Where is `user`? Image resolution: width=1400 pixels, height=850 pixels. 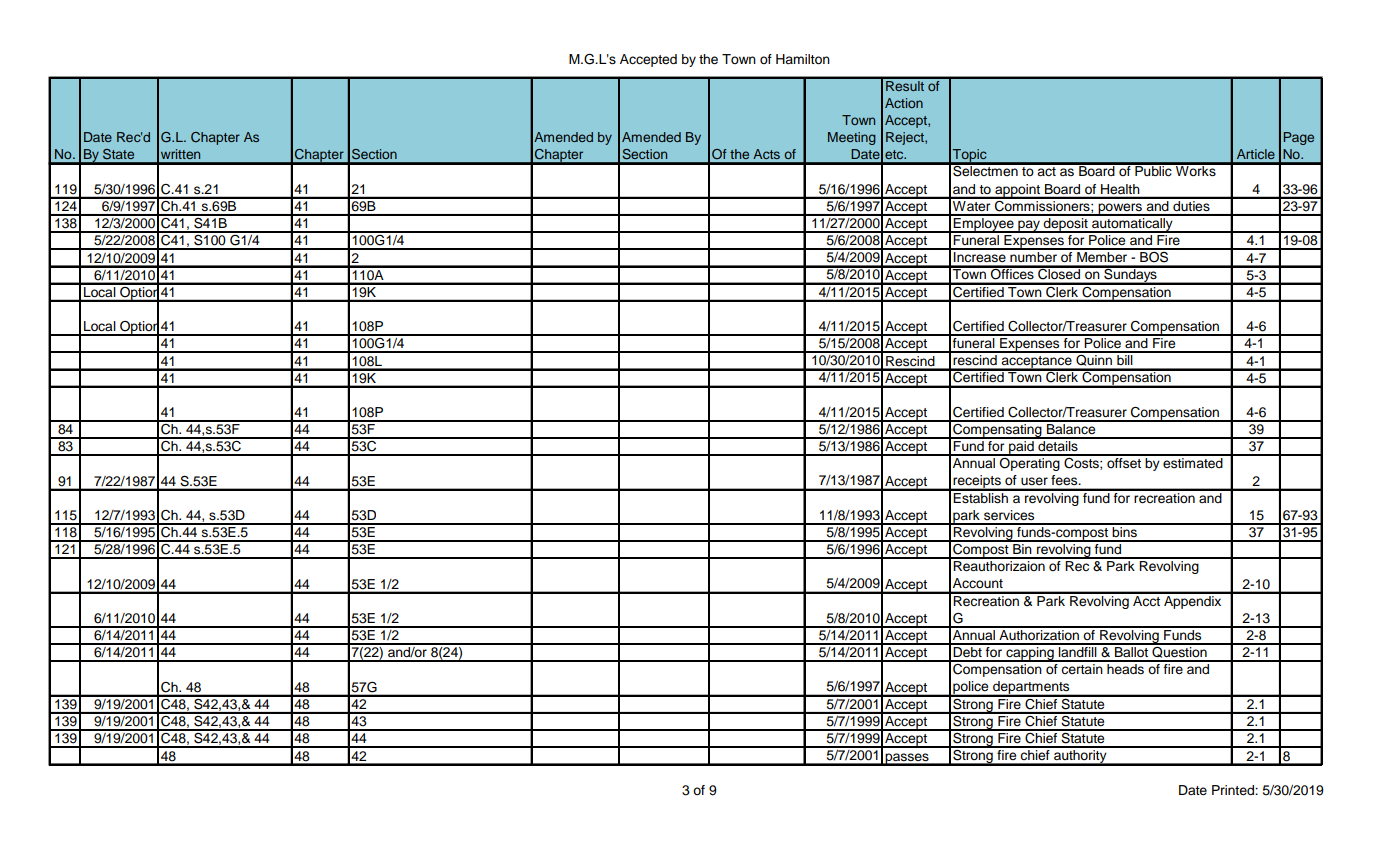 user is located at coordinates (1034, 481).
